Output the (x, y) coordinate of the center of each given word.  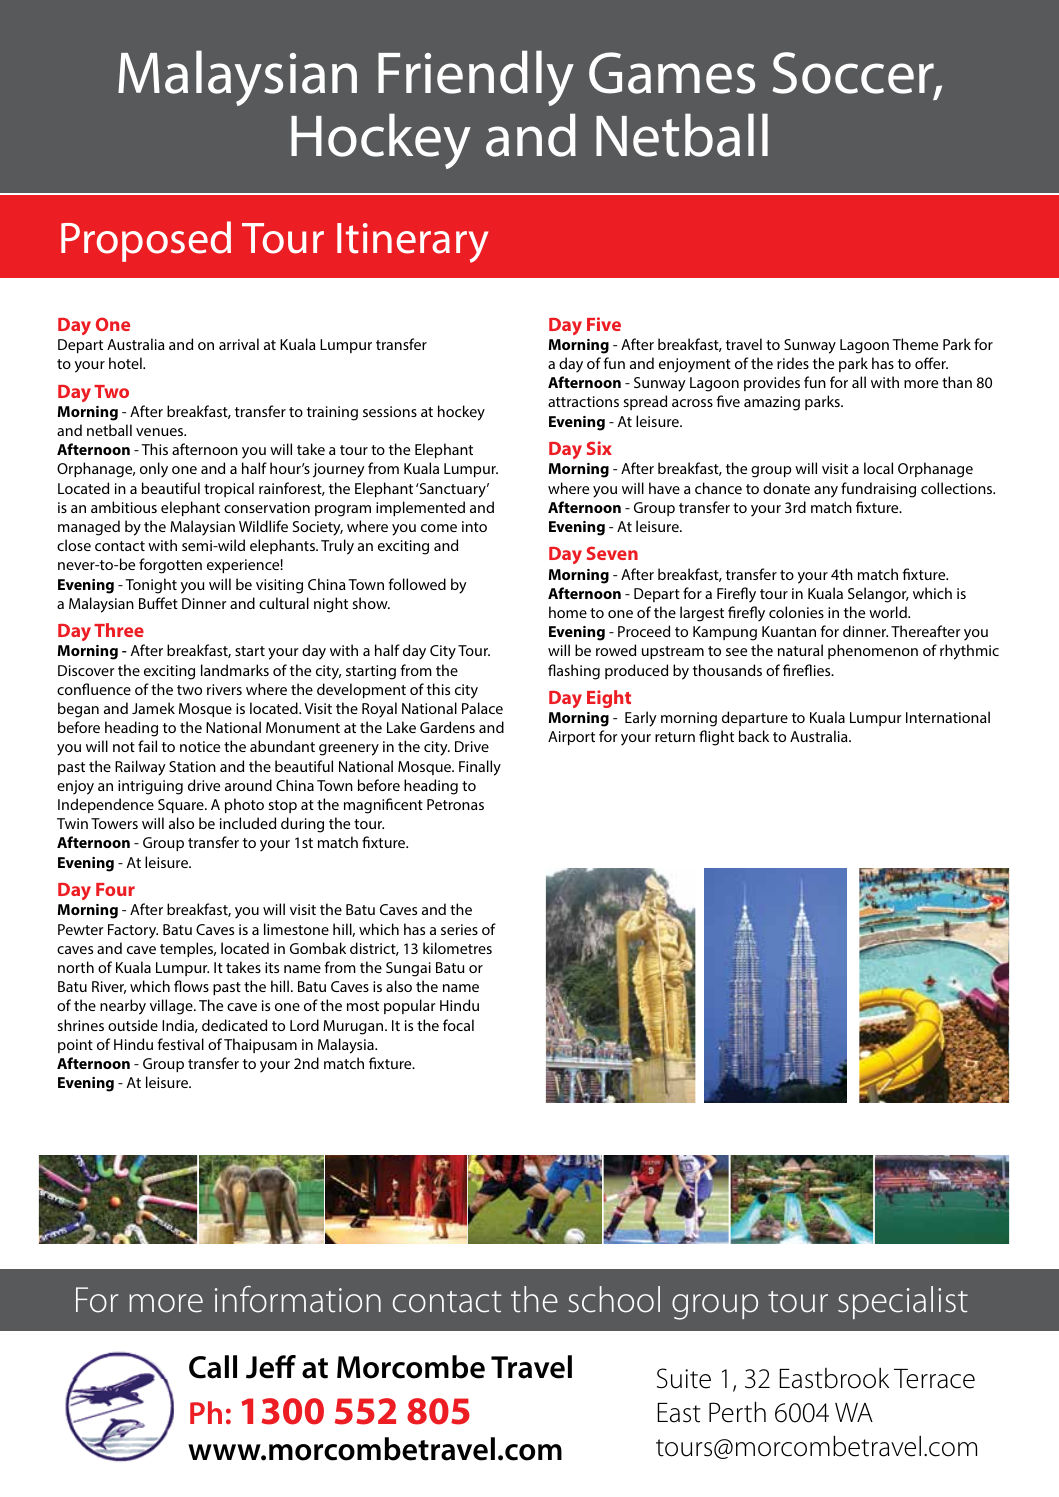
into (474, 526)
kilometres (457, 948)
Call (213, 1367)
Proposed (146, 241)
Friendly (476, 78)
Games (672, 73)
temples (188, 949)
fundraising (878, 490)
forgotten (170, 566)
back (754, 736)
